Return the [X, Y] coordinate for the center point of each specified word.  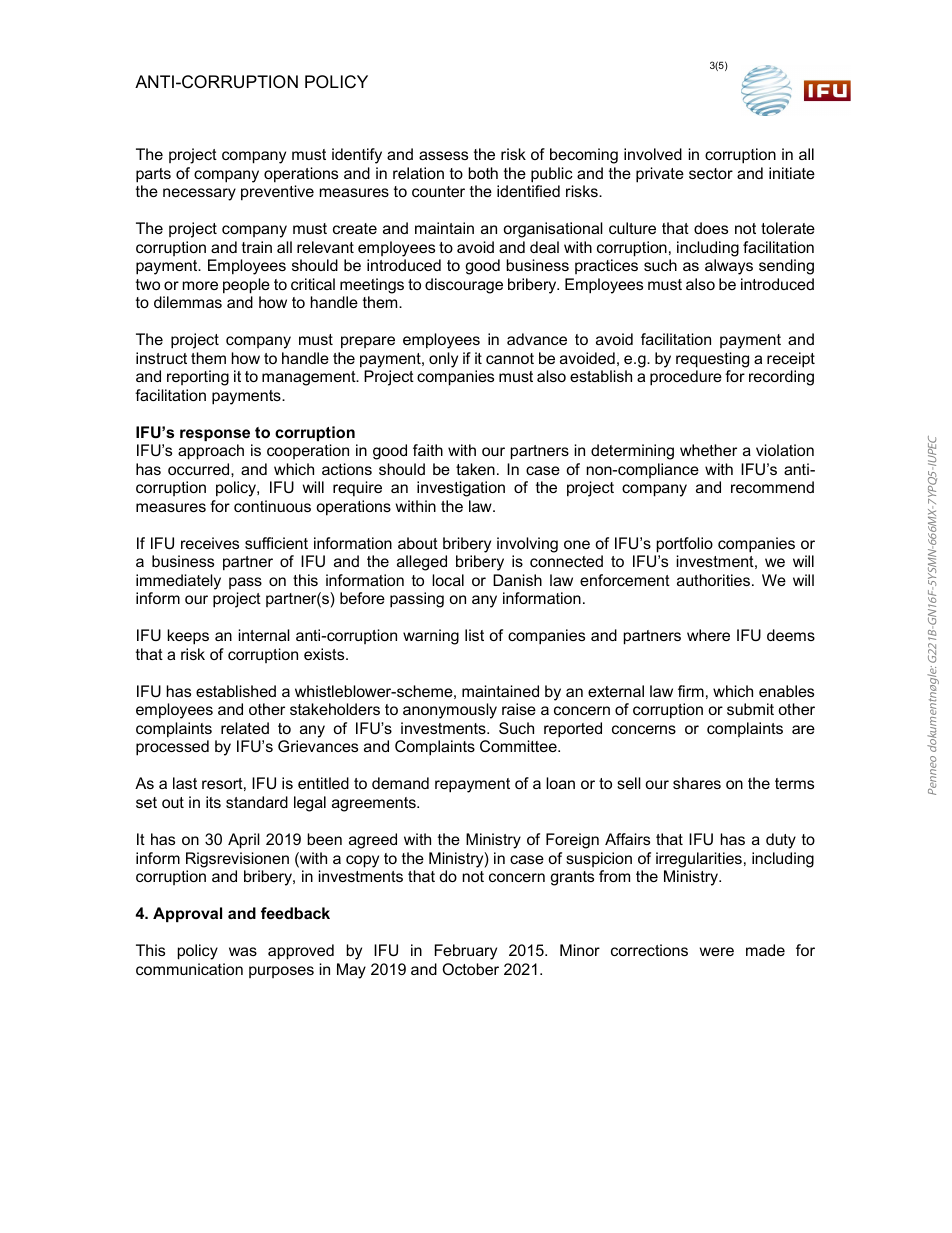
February [466, 952]
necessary [199, 194]
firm [691, 691]
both [483, 173]
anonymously [450, 711]
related [245, 728]
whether [708, 450]
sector [711, 173]
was [243, 951]
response [215, 435]
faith [428, 450]
